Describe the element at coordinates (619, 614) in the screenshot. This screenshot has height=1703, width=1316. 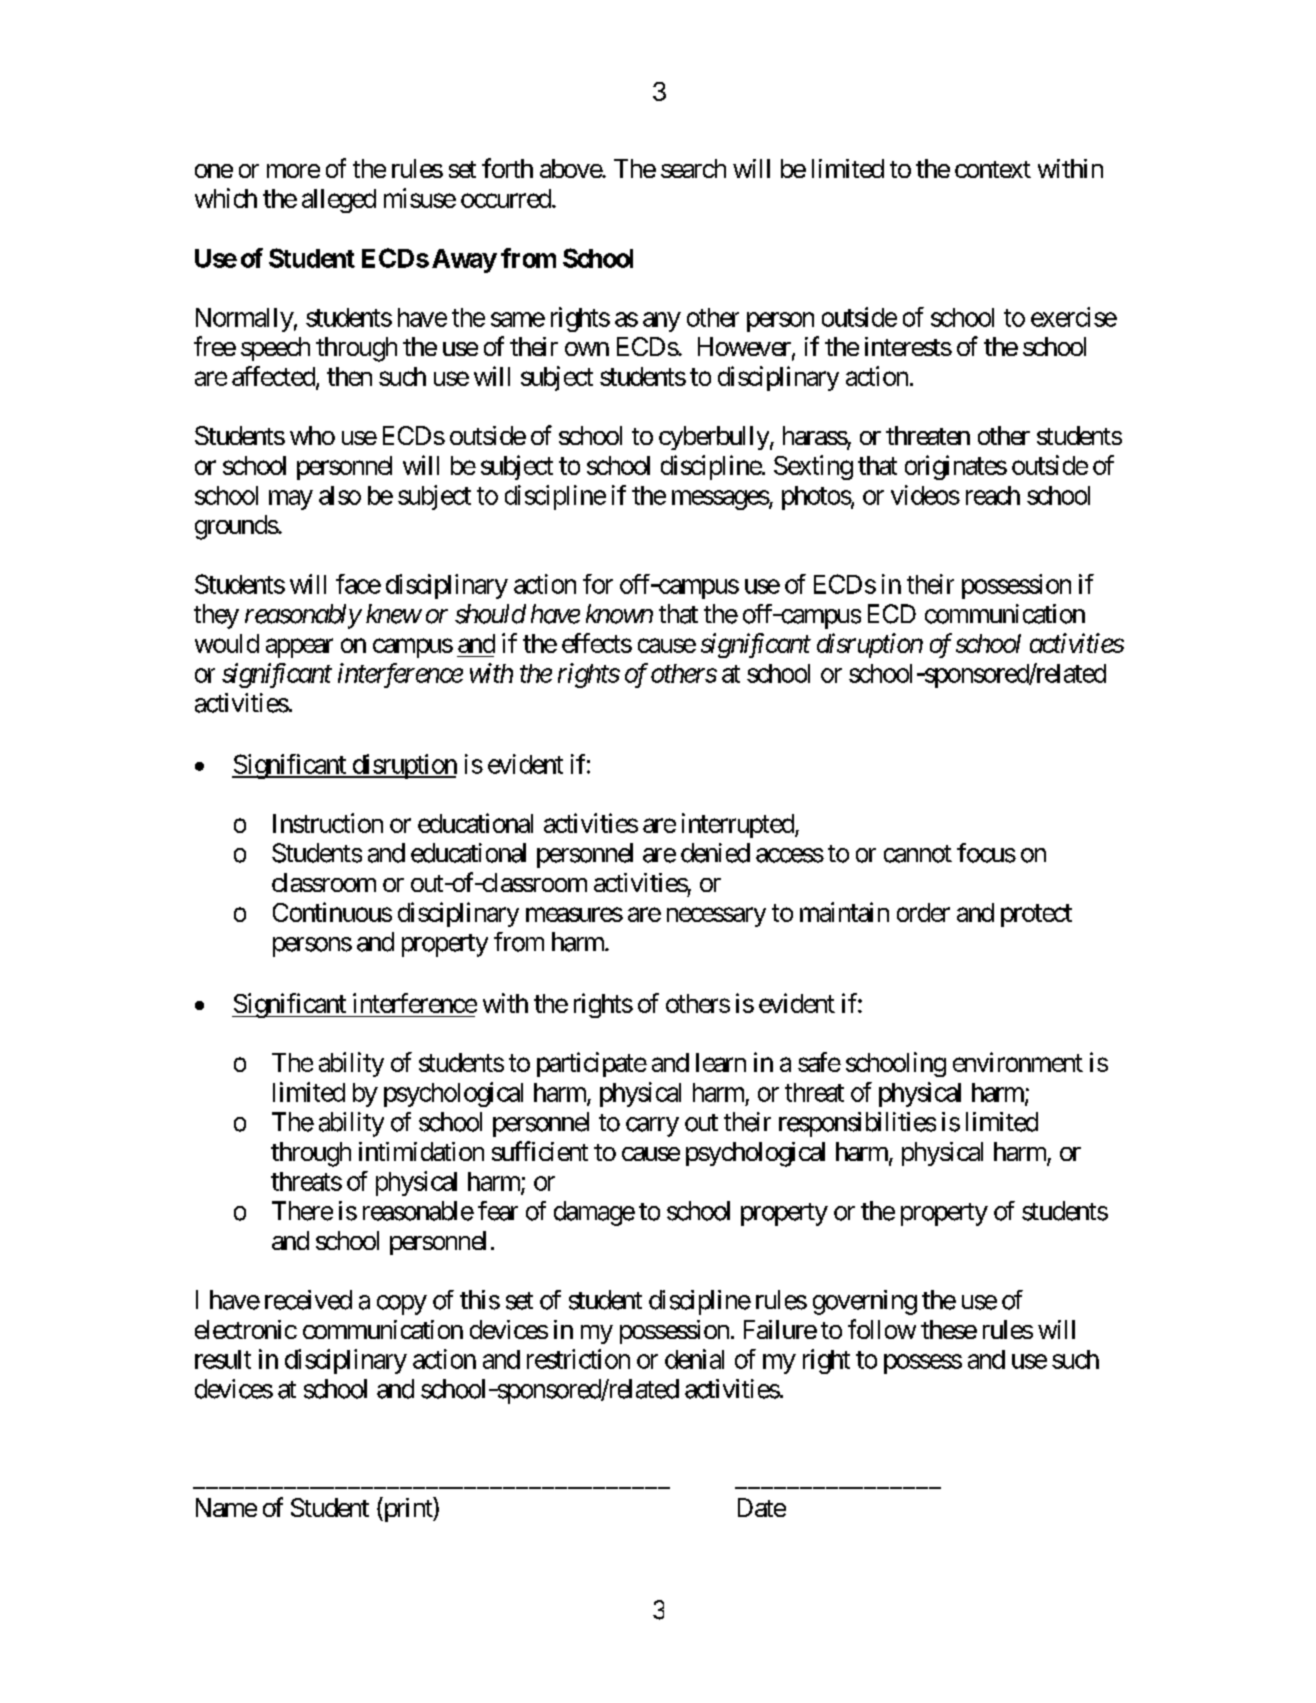
I see `known` at that location.
